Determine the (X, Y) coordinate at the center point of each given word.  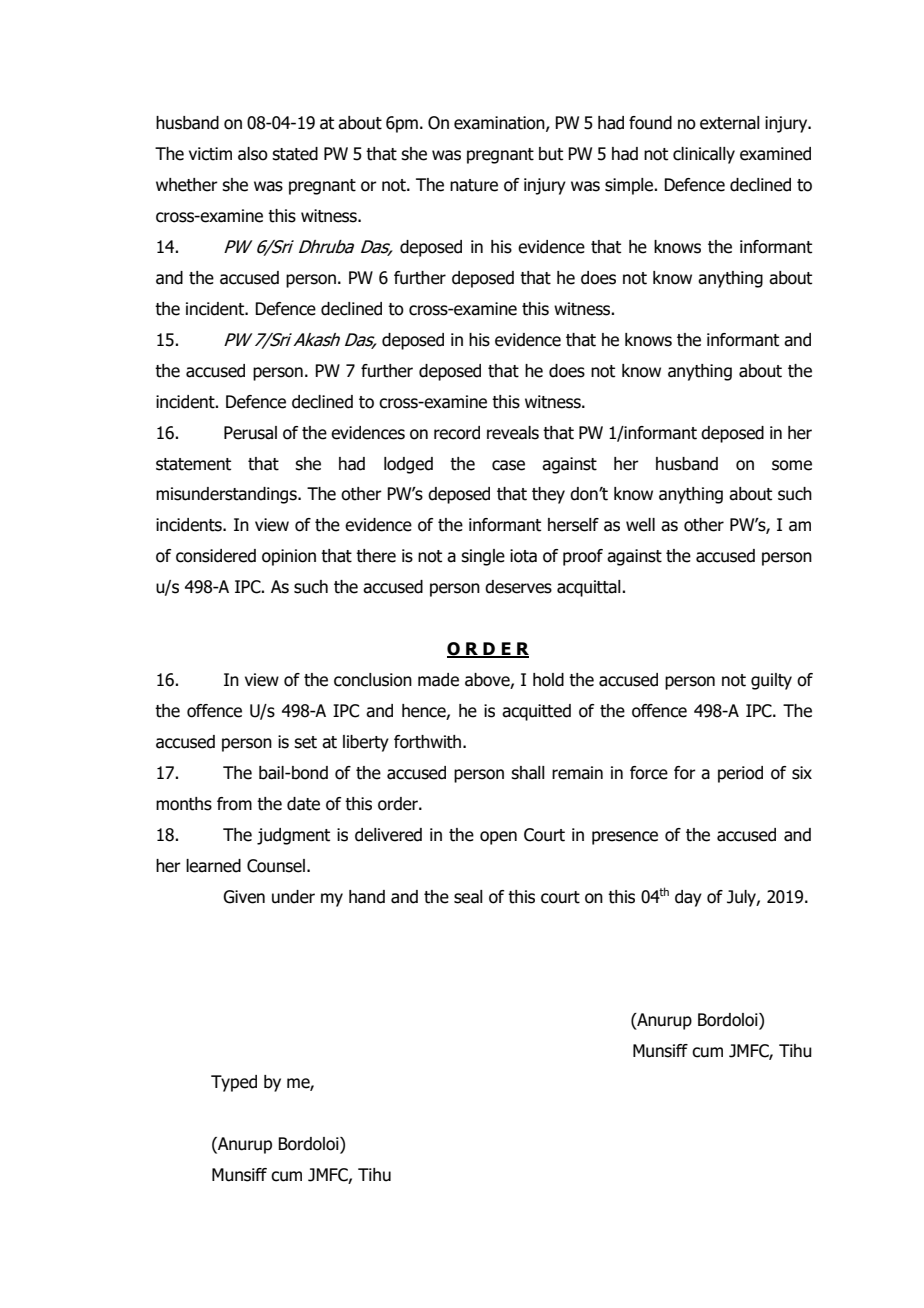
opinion (289, 557)
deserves (518, 587)
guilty (771, 681)
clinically (704, 155)
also (253, 154)
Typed (234, 1083)
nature (474, 185)
